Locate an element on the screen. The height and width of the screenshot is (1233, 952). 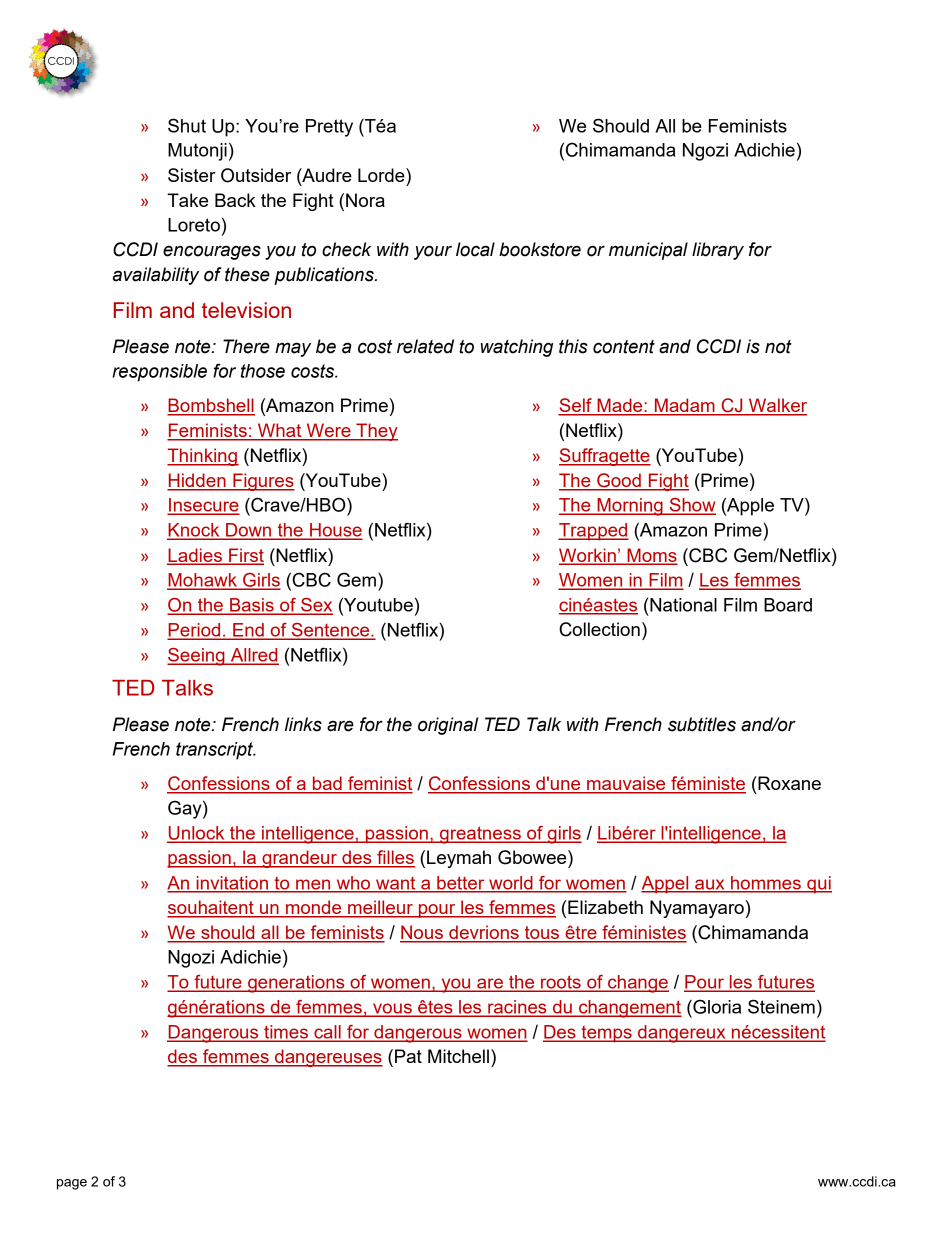
They is located at coordinates (376, 432).
